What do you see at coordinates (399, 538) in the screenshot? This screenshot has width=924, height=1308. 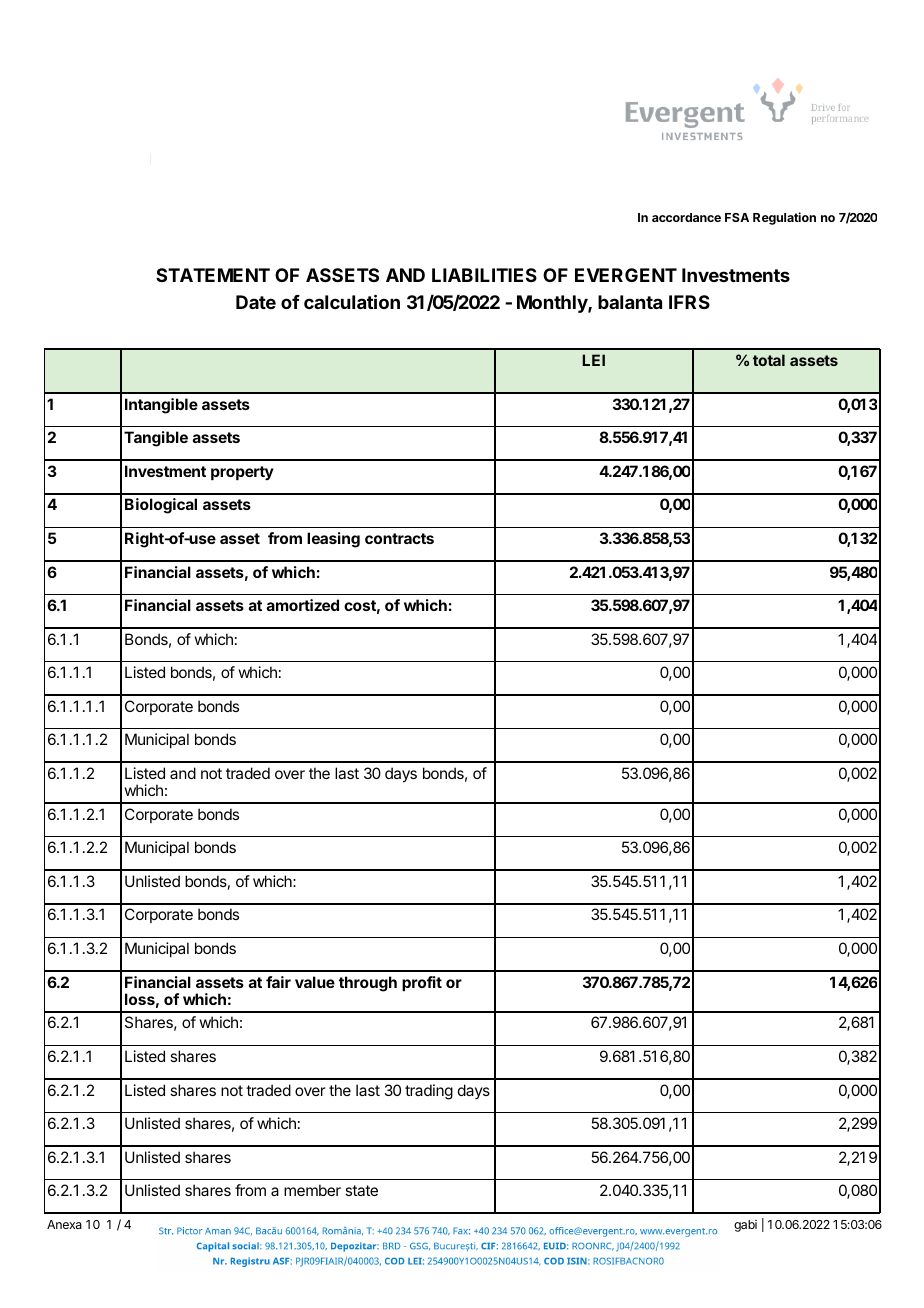 I see `contracts` at bounding box center [399, 538].
